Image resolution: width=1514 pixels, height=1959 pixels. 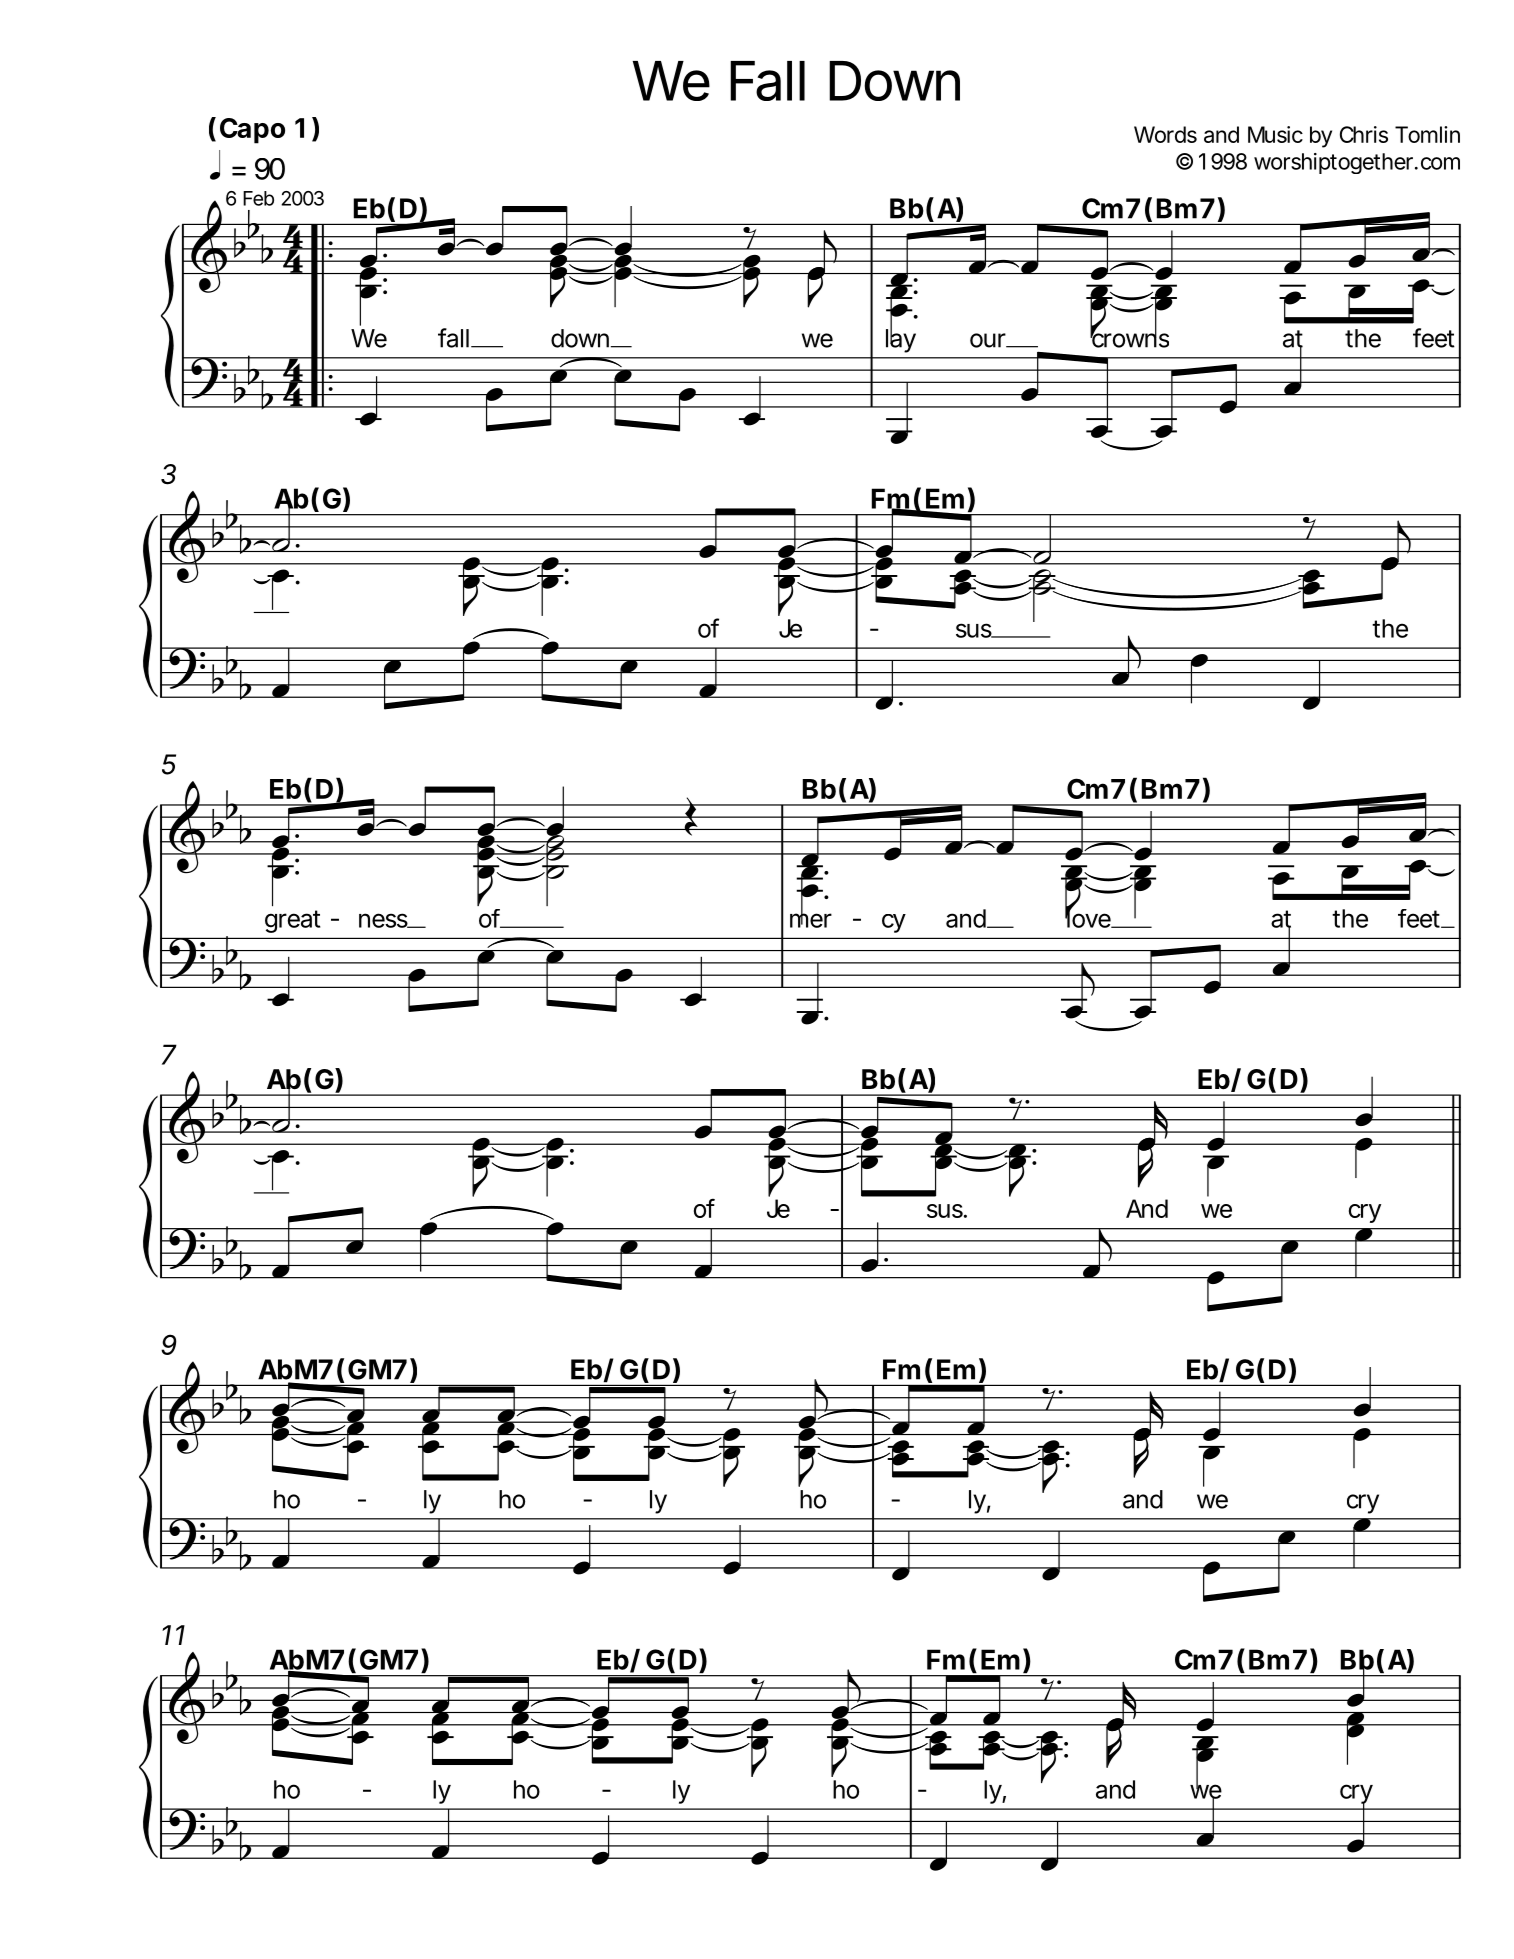 I want to click on Feb, so click(x=258, y=198).
